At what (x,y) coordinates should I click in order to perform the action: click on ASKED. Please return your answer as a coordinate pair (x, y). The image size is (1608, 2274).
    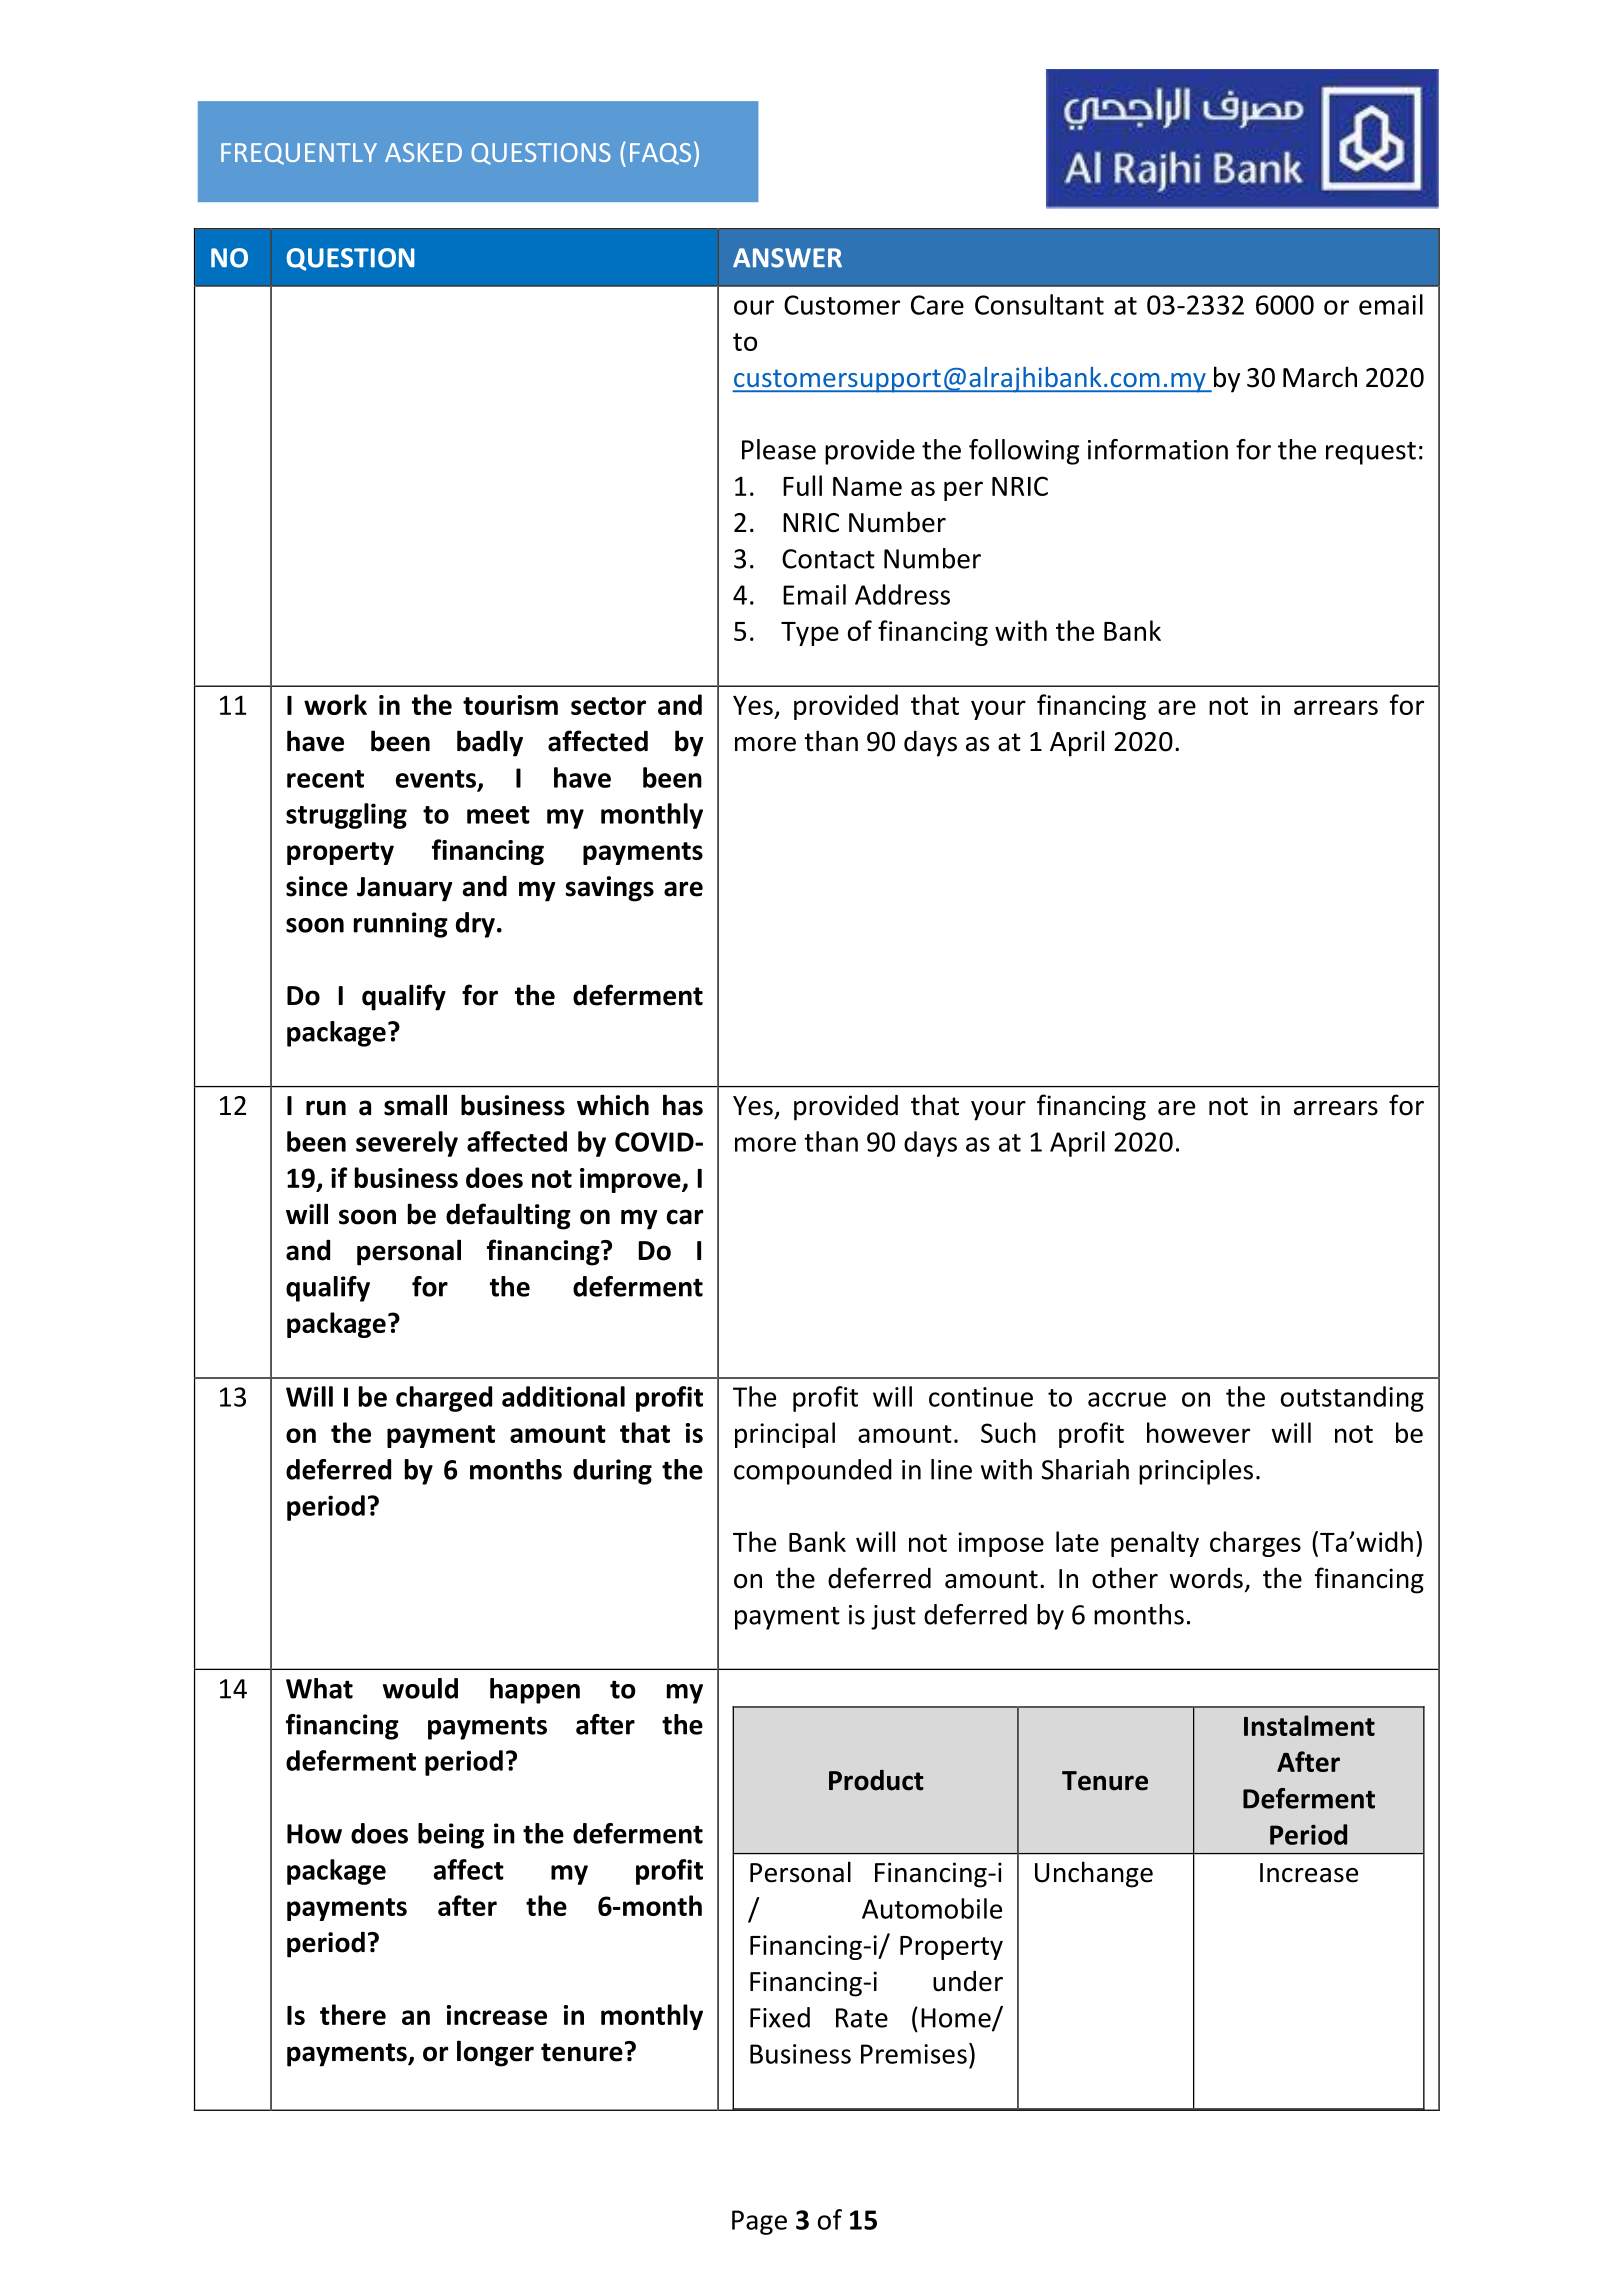
    Looking at the image, I should click on (423, 152).
